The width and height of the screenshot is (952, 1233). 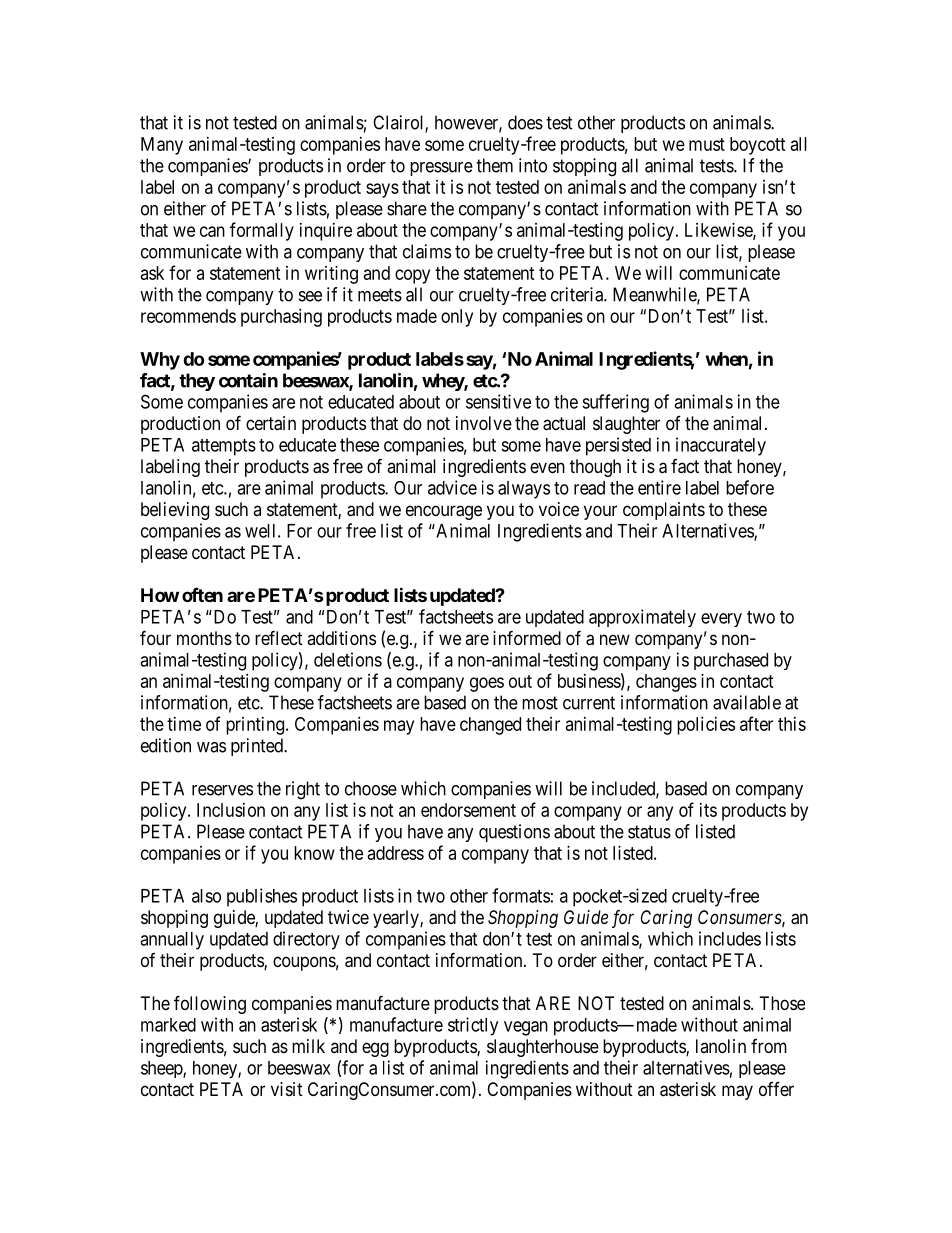 What do you see at coordinates (707, 144) in the screenshot?
I see `must` at bounding box center [707, 144].
